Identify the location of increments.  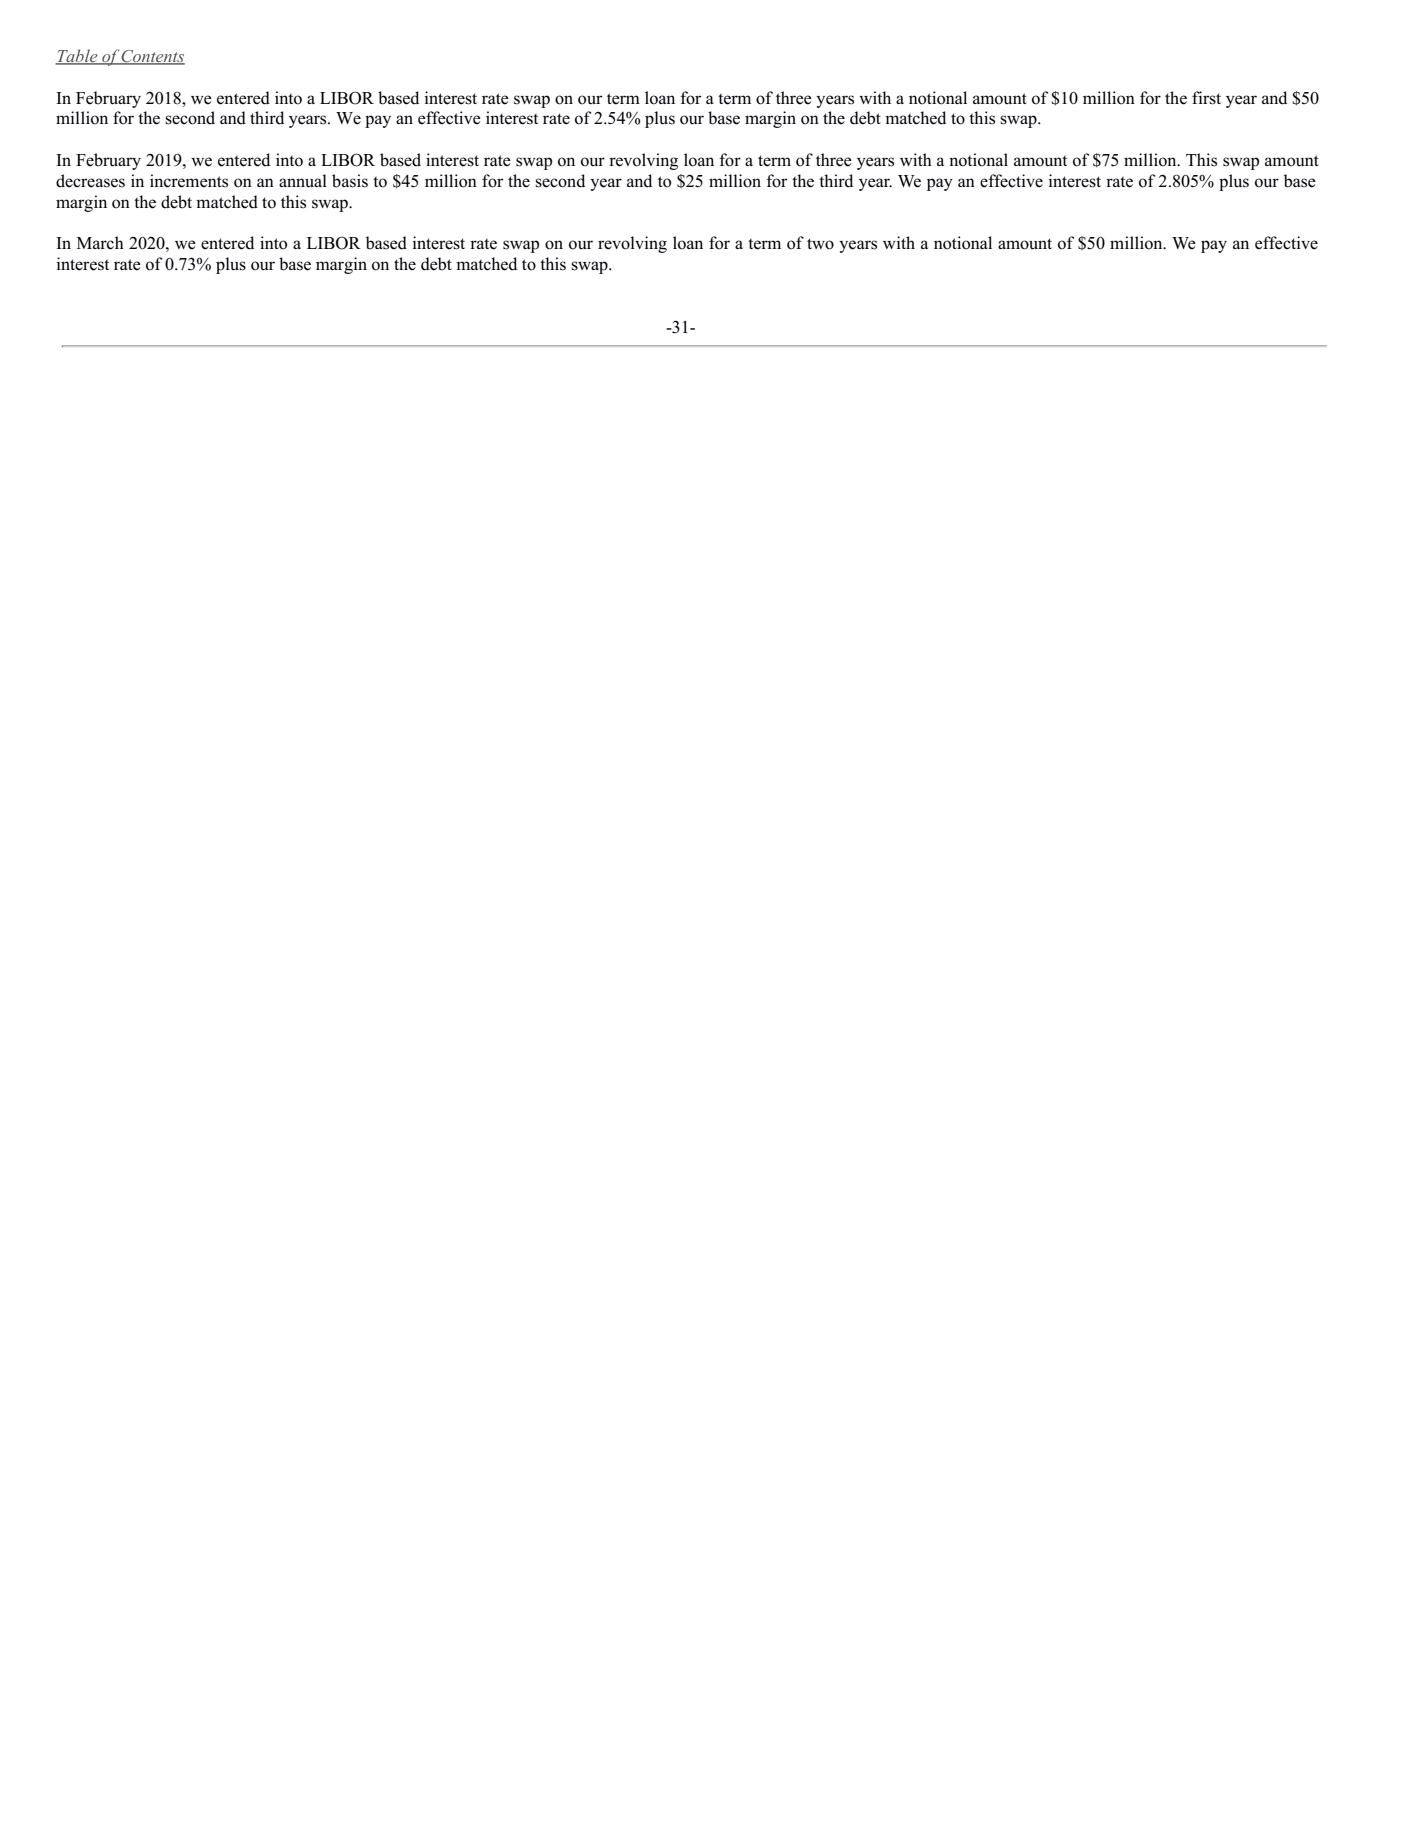
(189, 181).
